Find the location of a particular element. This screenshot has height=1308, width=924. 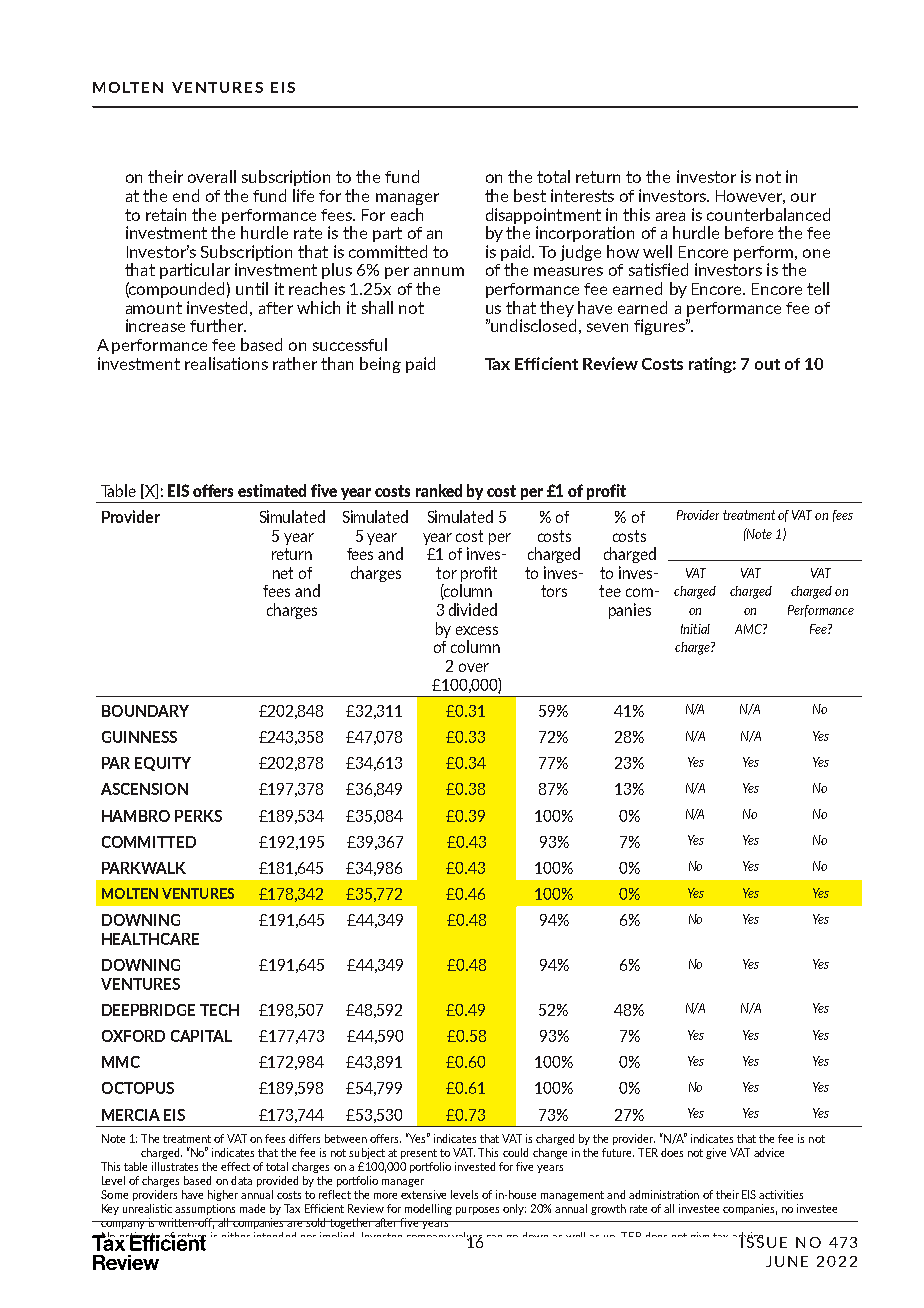

realisations is located at coordinates (226, 363).
